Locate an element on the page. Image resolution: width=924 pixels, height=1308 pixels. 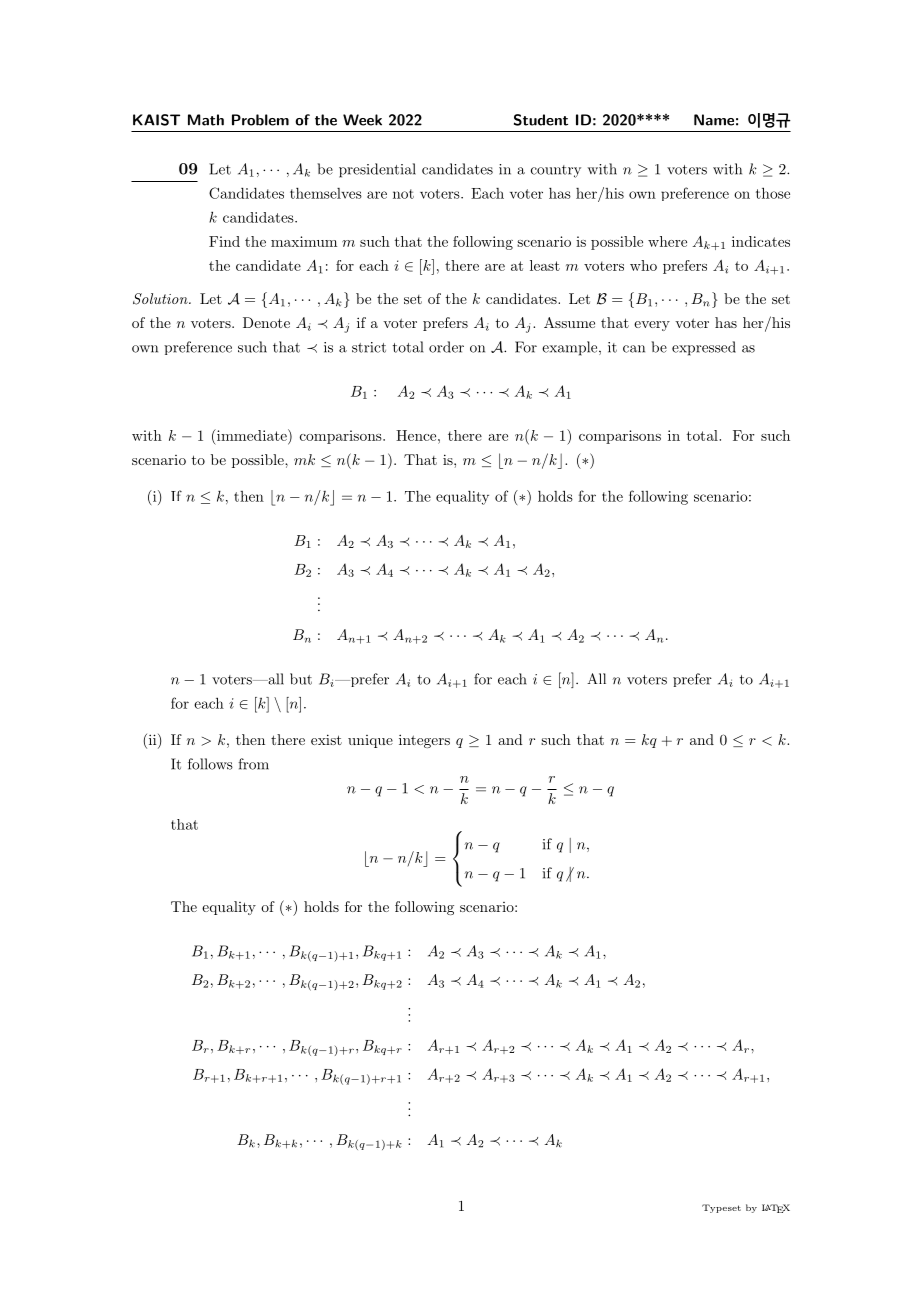
every is located at coordinates (652, 326).
